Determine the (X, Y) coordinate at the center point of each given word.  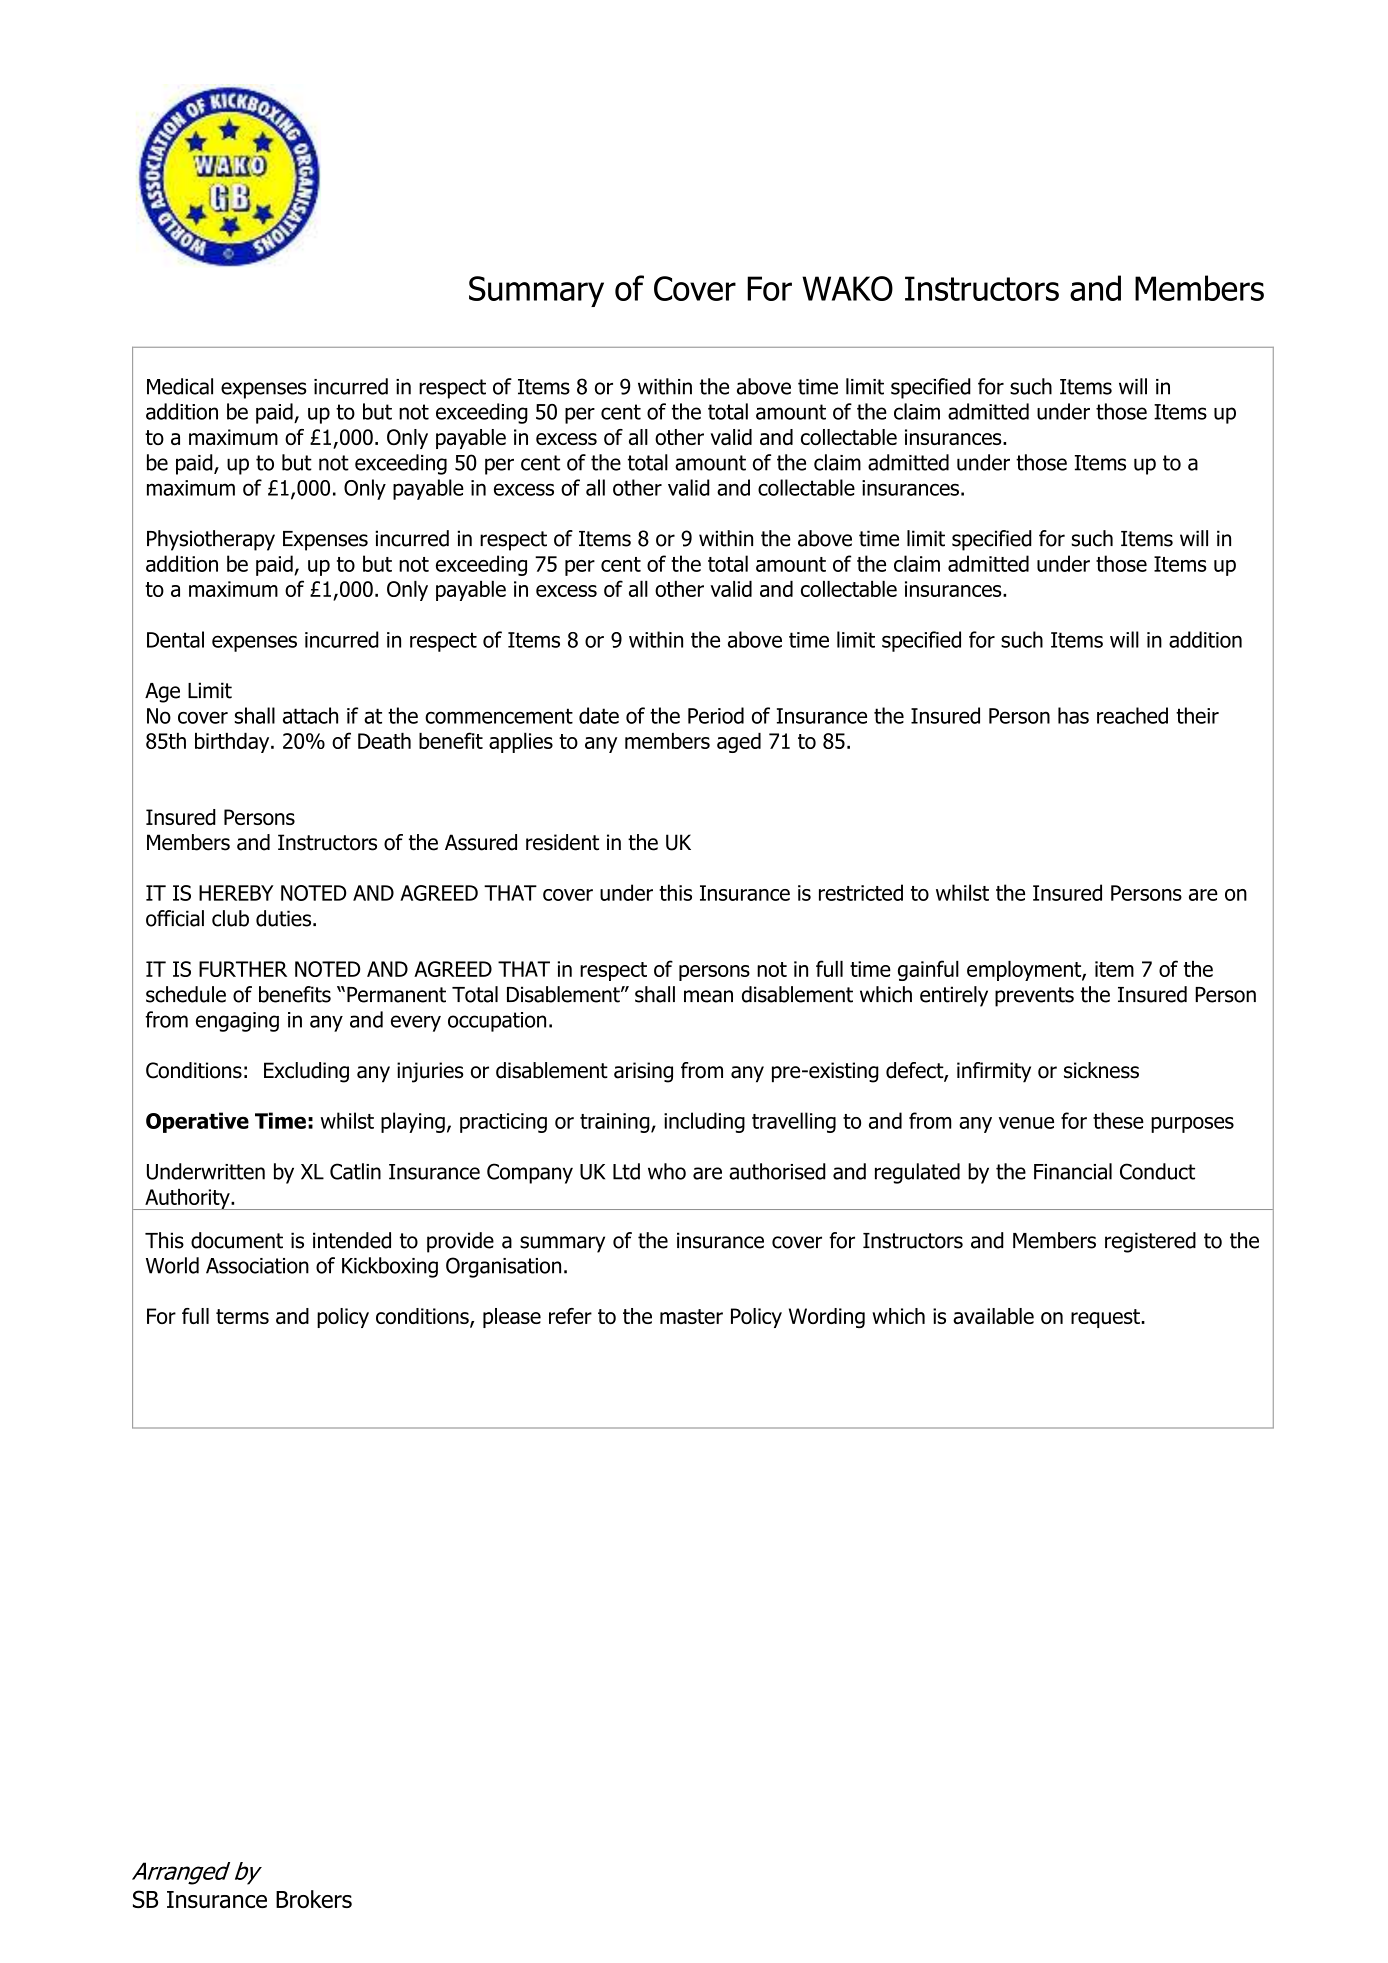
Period (716, 715)
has (1073, 715)
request (1105, 1318)
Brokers (314, 1899)
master (691, 1316)
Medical (180, 386)
